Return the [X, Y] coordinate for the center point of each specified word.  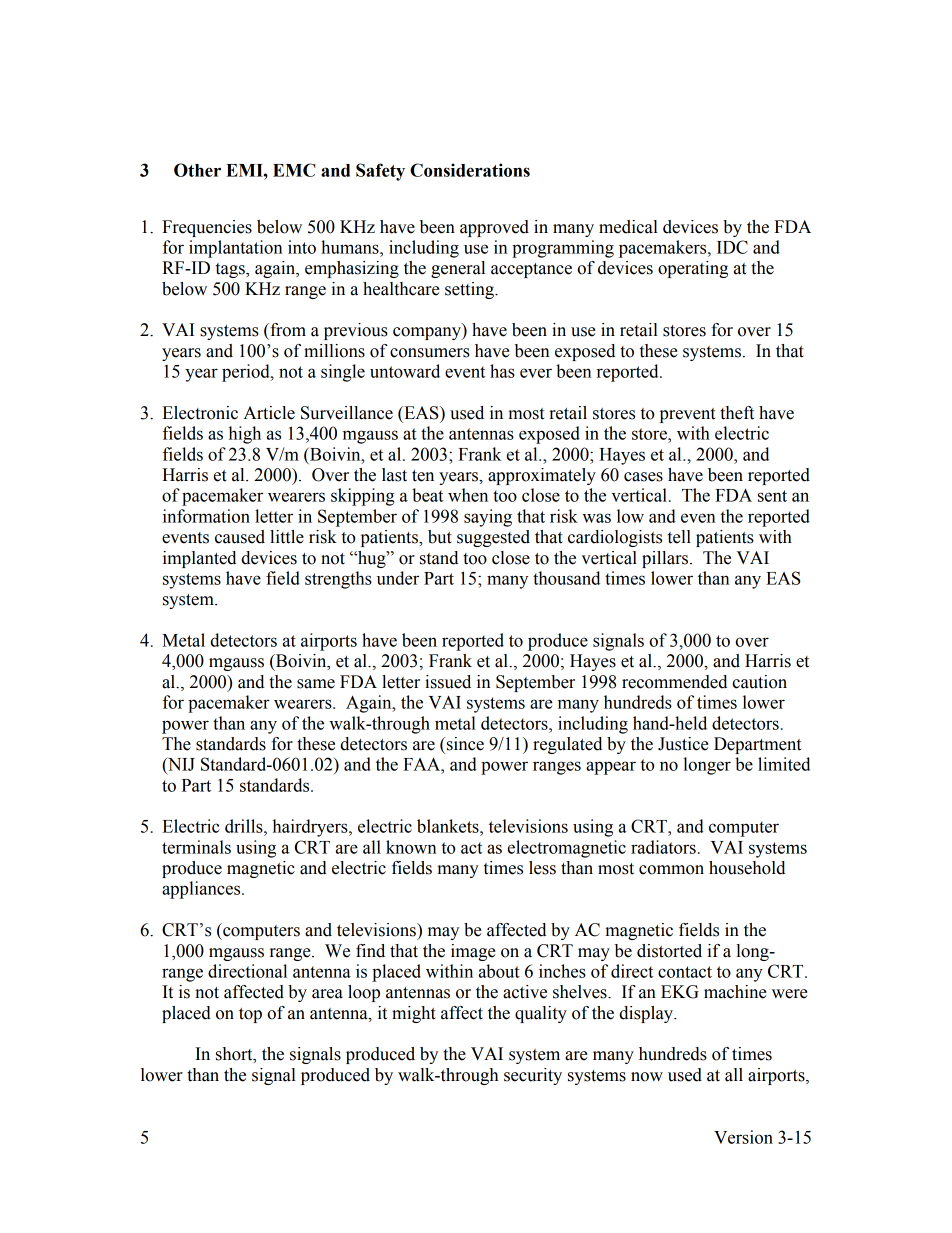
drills [245, 826]
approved [494, 228]
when [468, 495]
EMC [294, 170]
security [533, 1076]
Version [743, 1137]
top [250, 1015]
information [206, 516]
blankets [449, 826]
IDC [732, 247]
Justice [683, 744]
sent [772, 496]
